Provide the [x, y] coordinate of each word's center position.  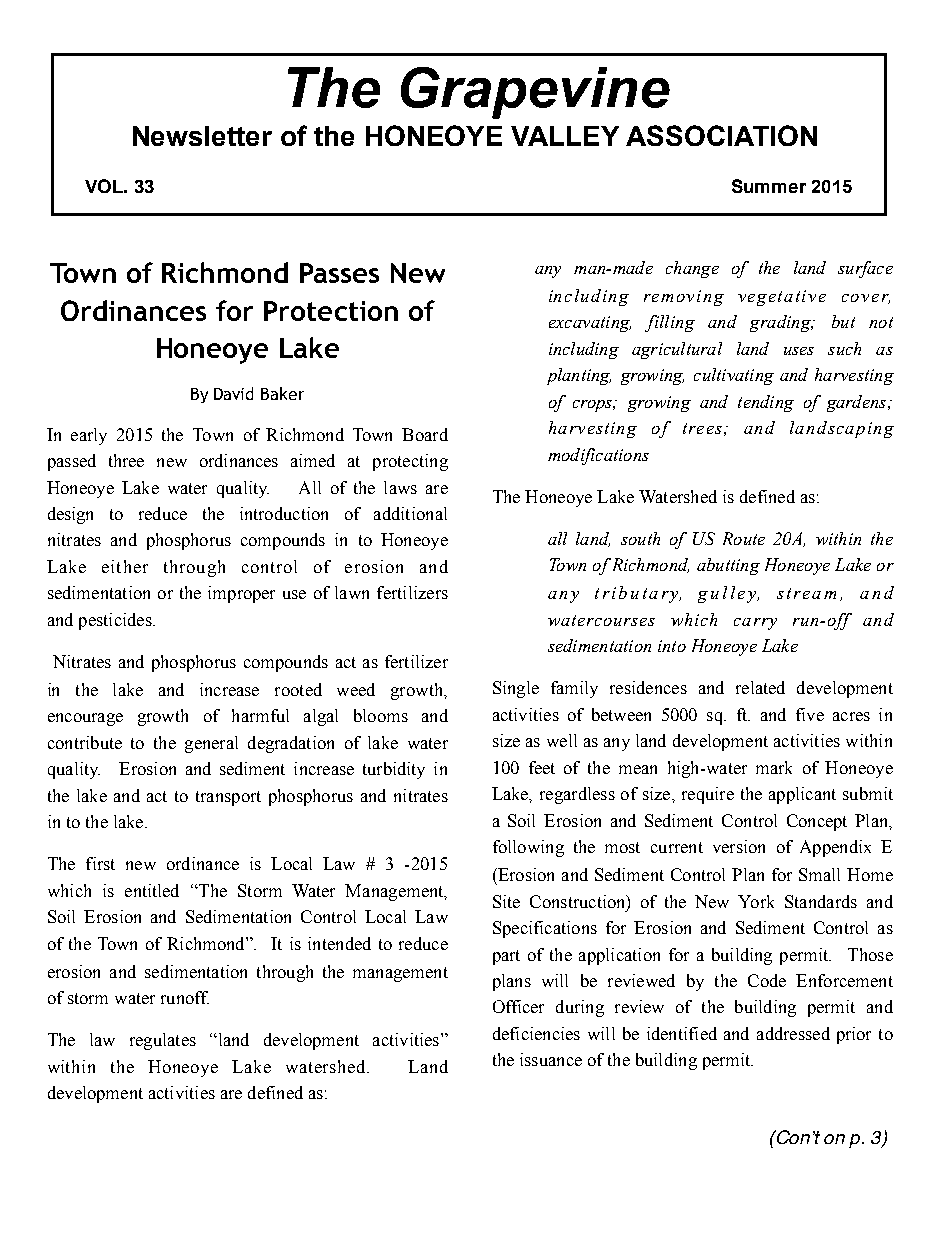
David [233, 393]
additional [410, 513]
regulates [163, 1041]
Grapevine [535, 93]
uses [799, 351]
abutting [728, 566]
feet [542, 767]
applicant [802, 795]
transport [228, 798]
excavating [590, 324]
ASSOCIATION [721, 135]
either [125, 566]
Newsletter [202, 136]
